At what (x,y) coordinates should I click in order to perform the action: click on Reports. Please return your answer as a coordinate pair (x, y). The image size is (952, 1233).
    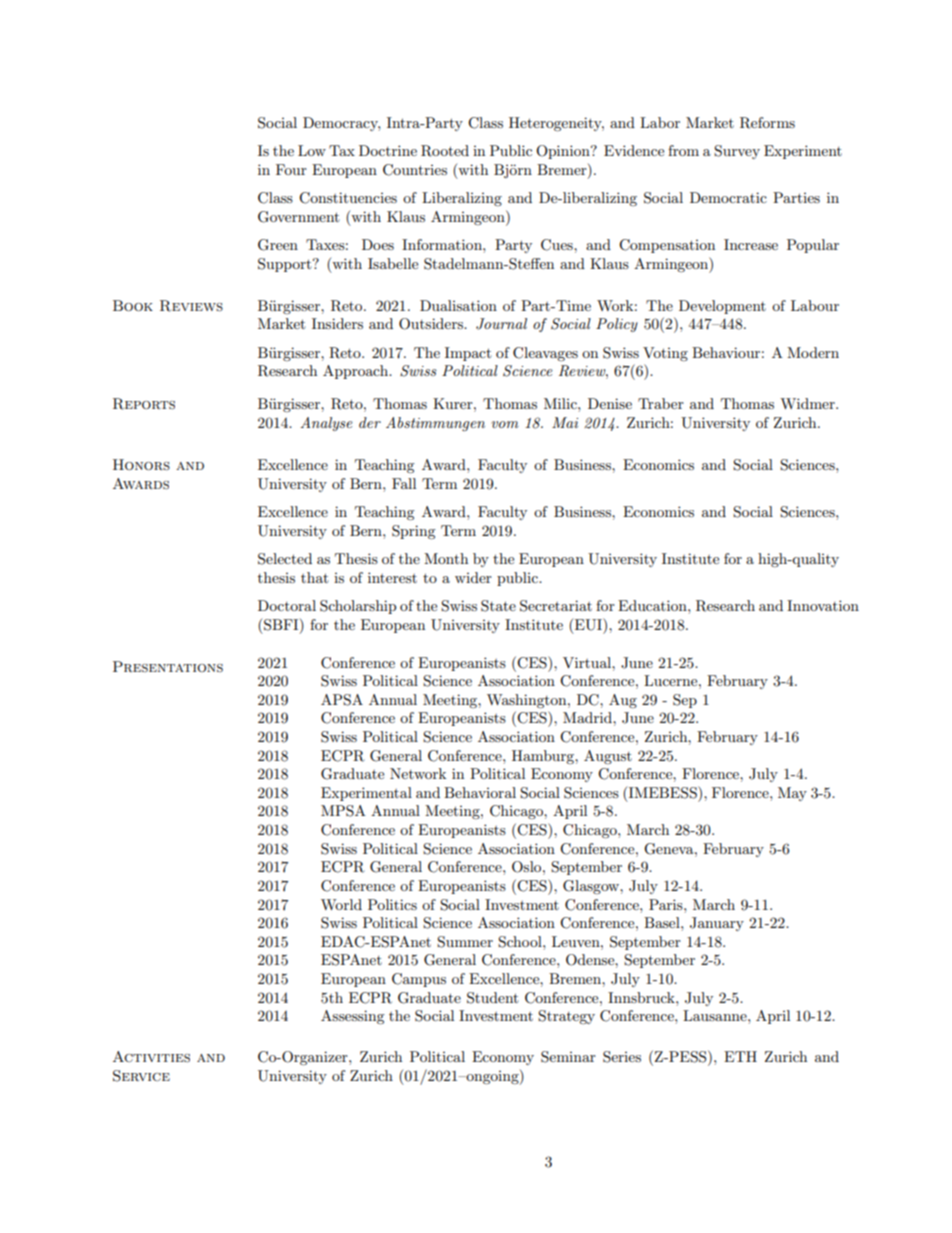
    Looking at the image, I should click on (144, 404).
